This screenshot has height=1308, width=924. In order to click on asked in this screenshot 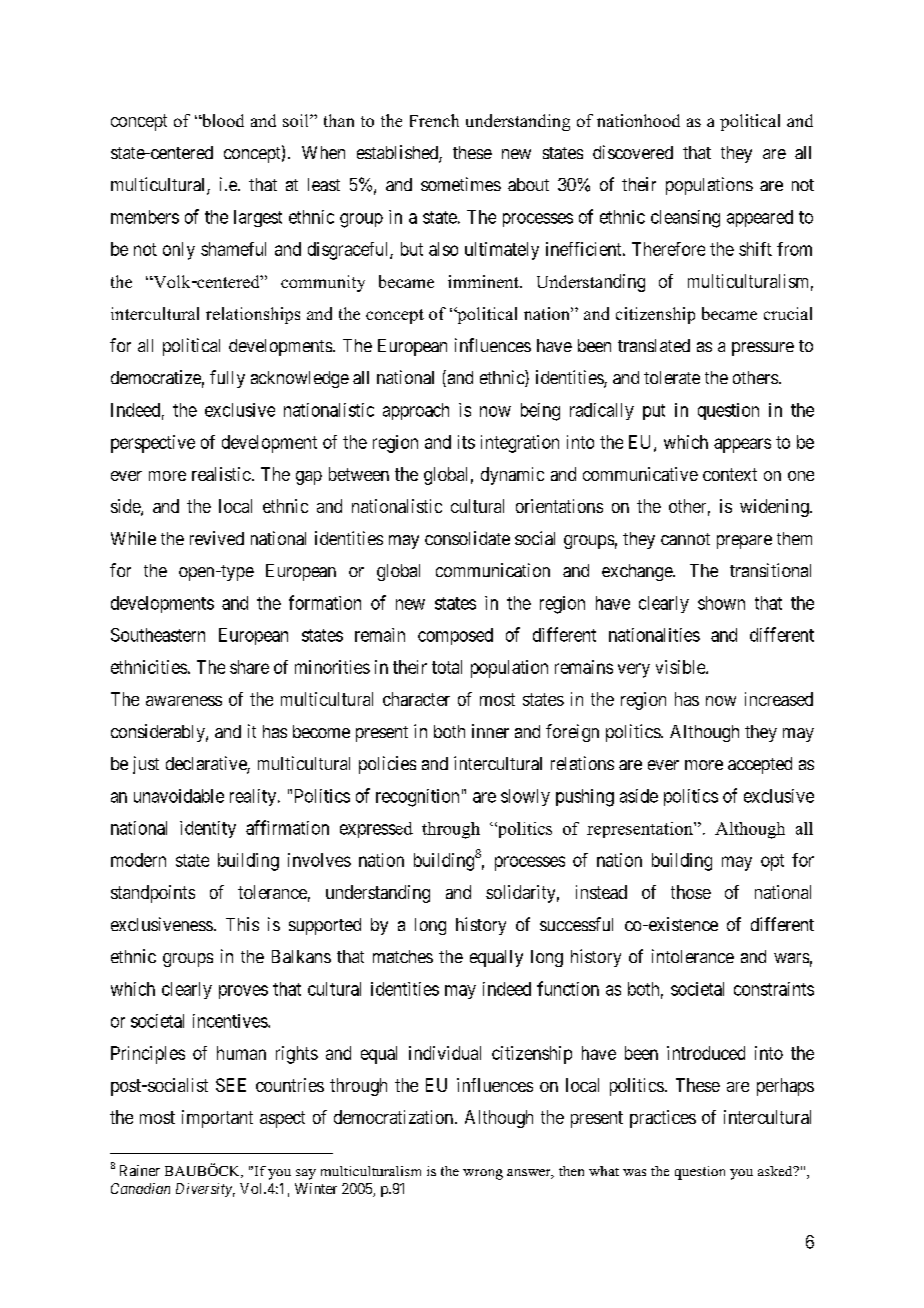, I will do `click(776, 1171)`.
